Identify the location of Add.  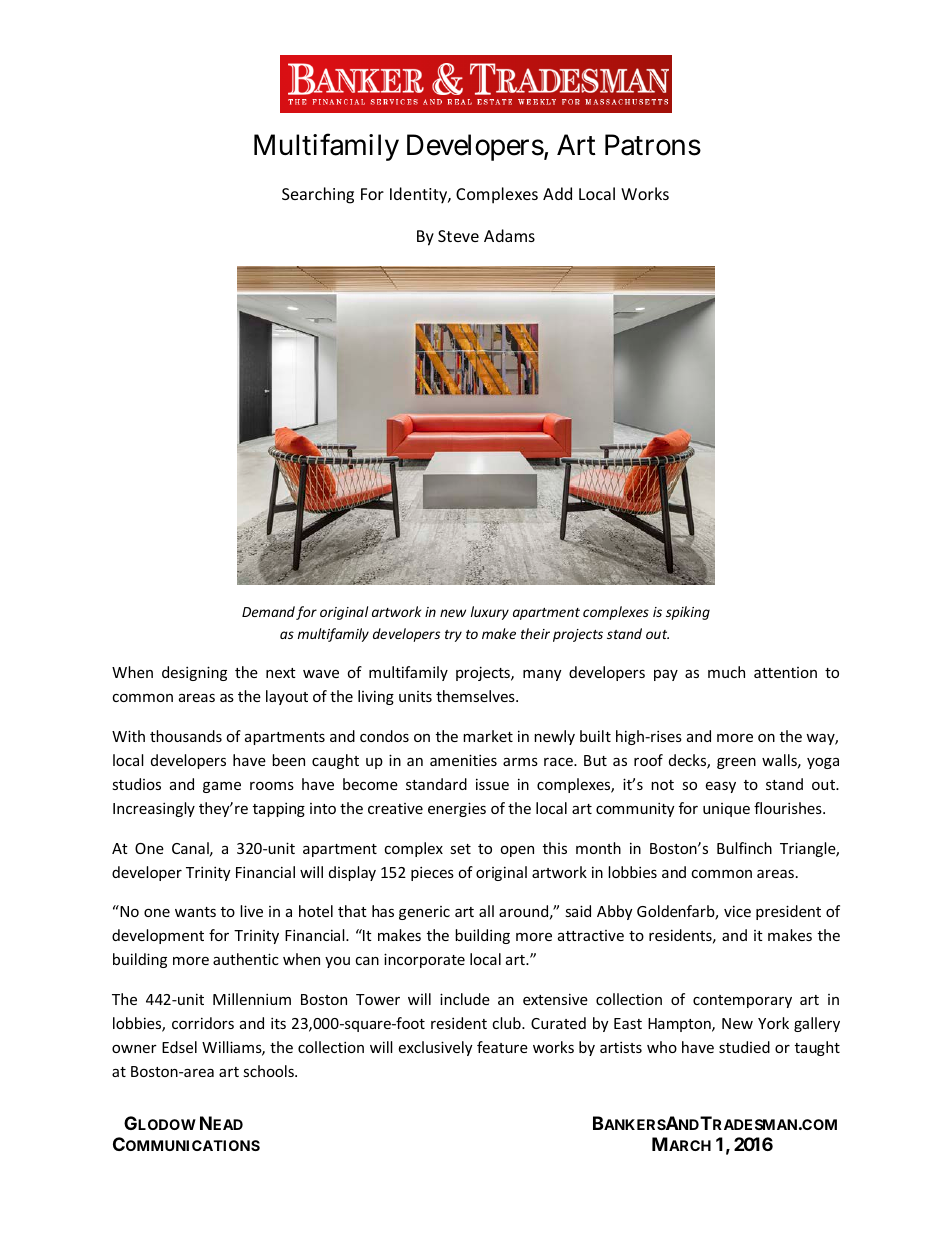
(557, 193).
